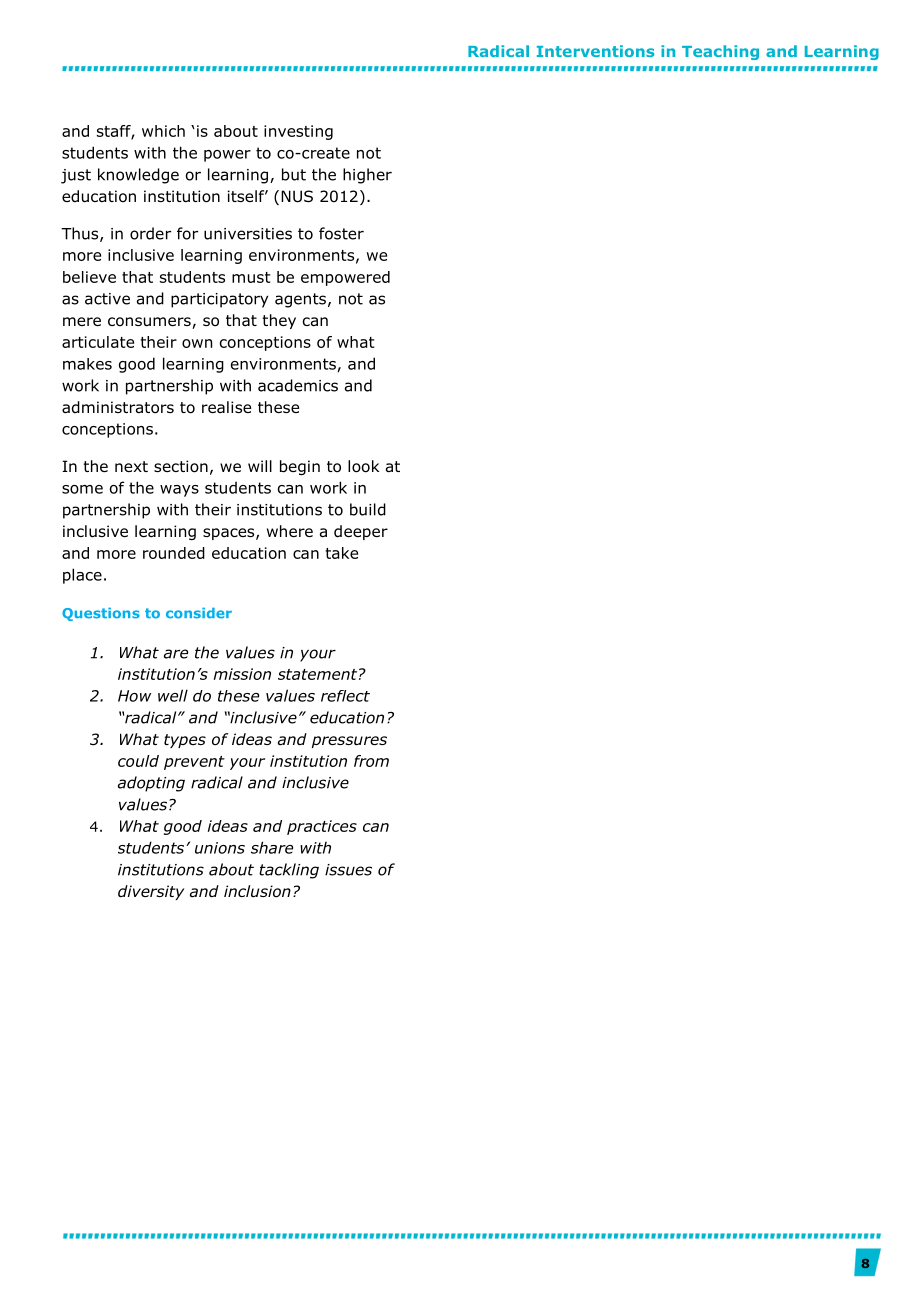 This page has width=924, height=1308. I want to click on next, so click(131, 466).
